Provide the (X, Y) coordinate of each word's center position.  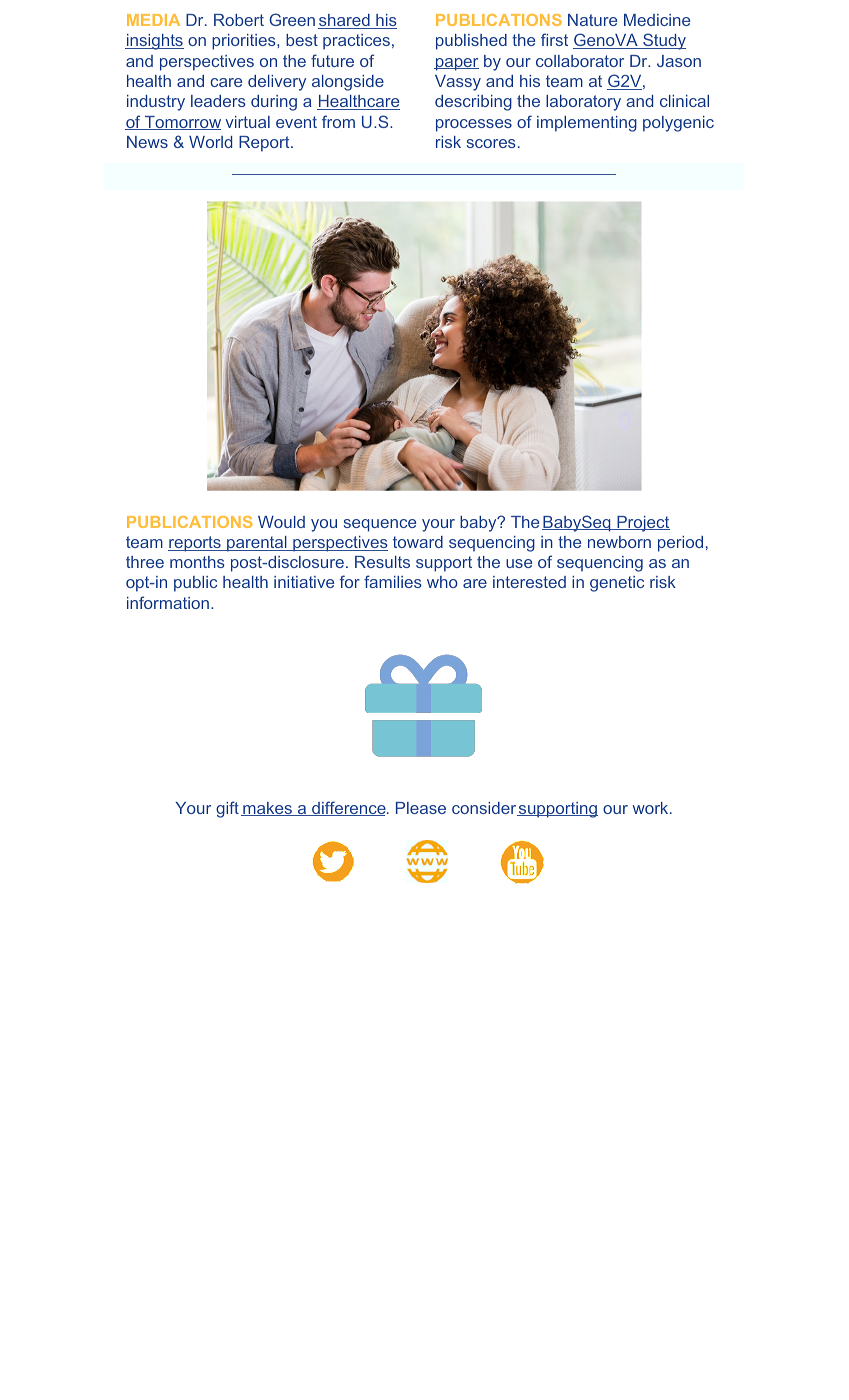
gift (227, 809)
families (393, 581)
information (168, 602)
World (210, 142)
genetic (617, 584)
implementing (587, 124)
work (652, 808)
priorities (245, 42)
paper (456, 64)
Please (421, 808)
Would (281, 522)
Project (642, 524)
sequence (380, 525)
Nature (592, 20)
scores (491, 143)
